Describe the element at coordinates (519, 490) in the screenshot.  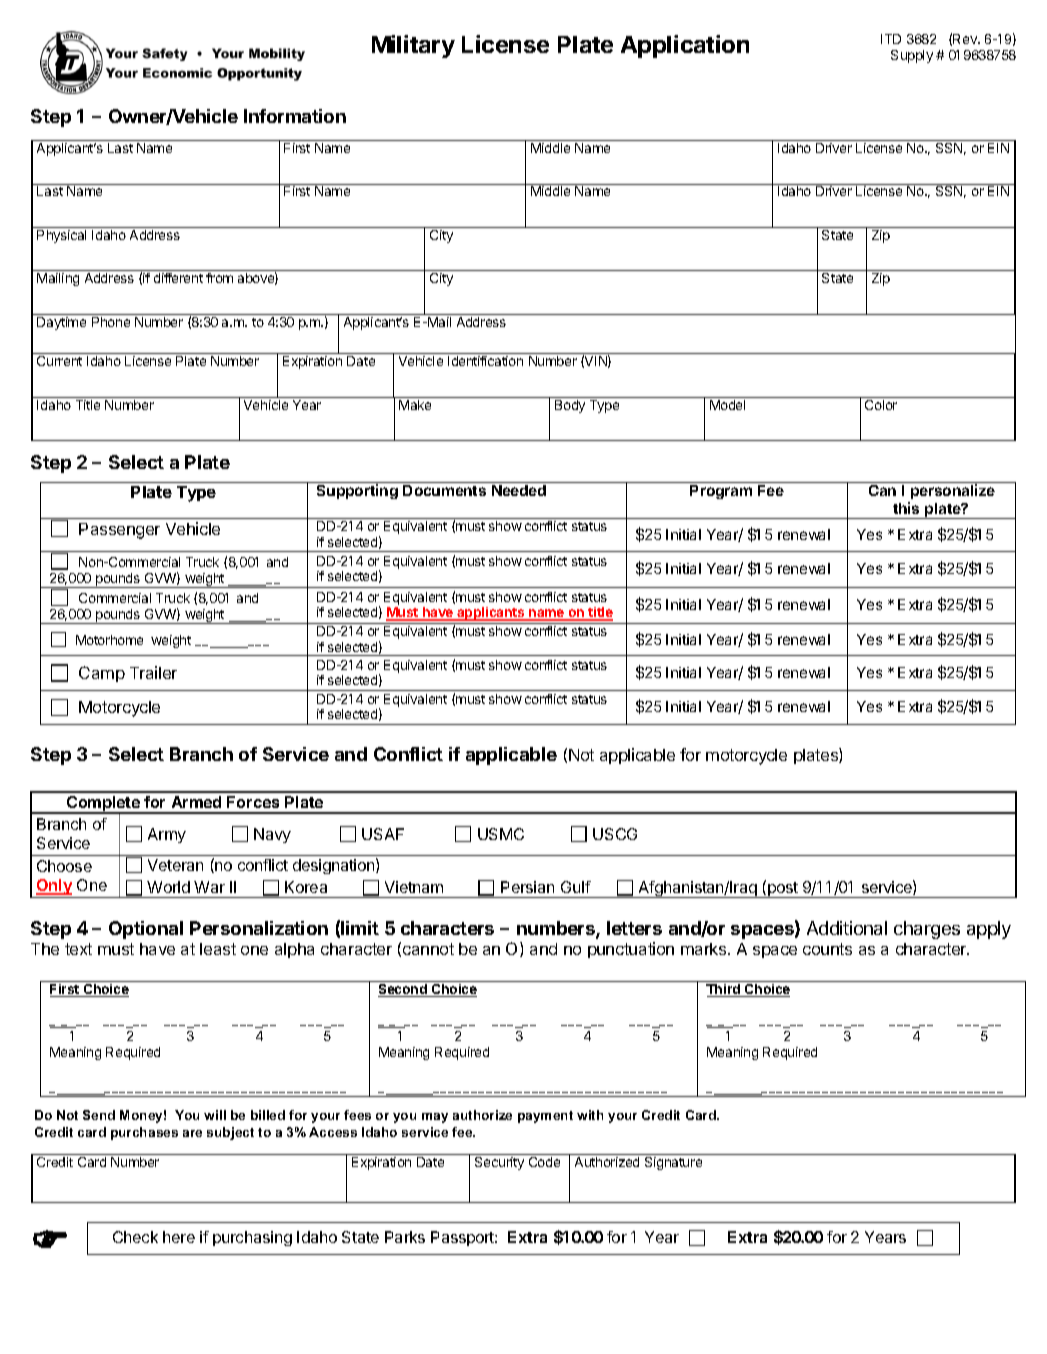
I see `Needed` at that location.
